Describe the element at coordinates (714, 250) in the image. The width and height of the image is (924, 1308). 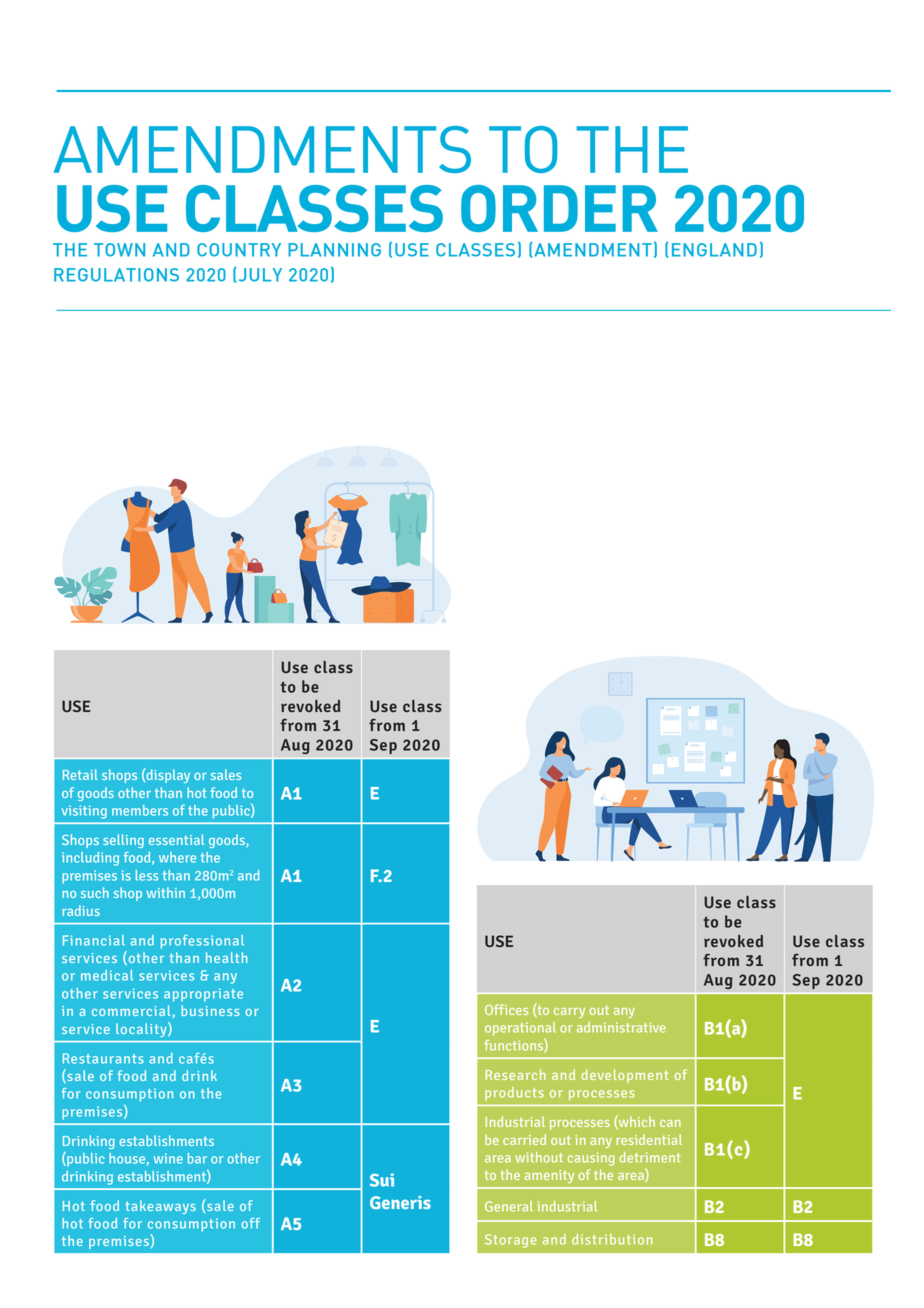
I see `ENGLAND` at that location.
